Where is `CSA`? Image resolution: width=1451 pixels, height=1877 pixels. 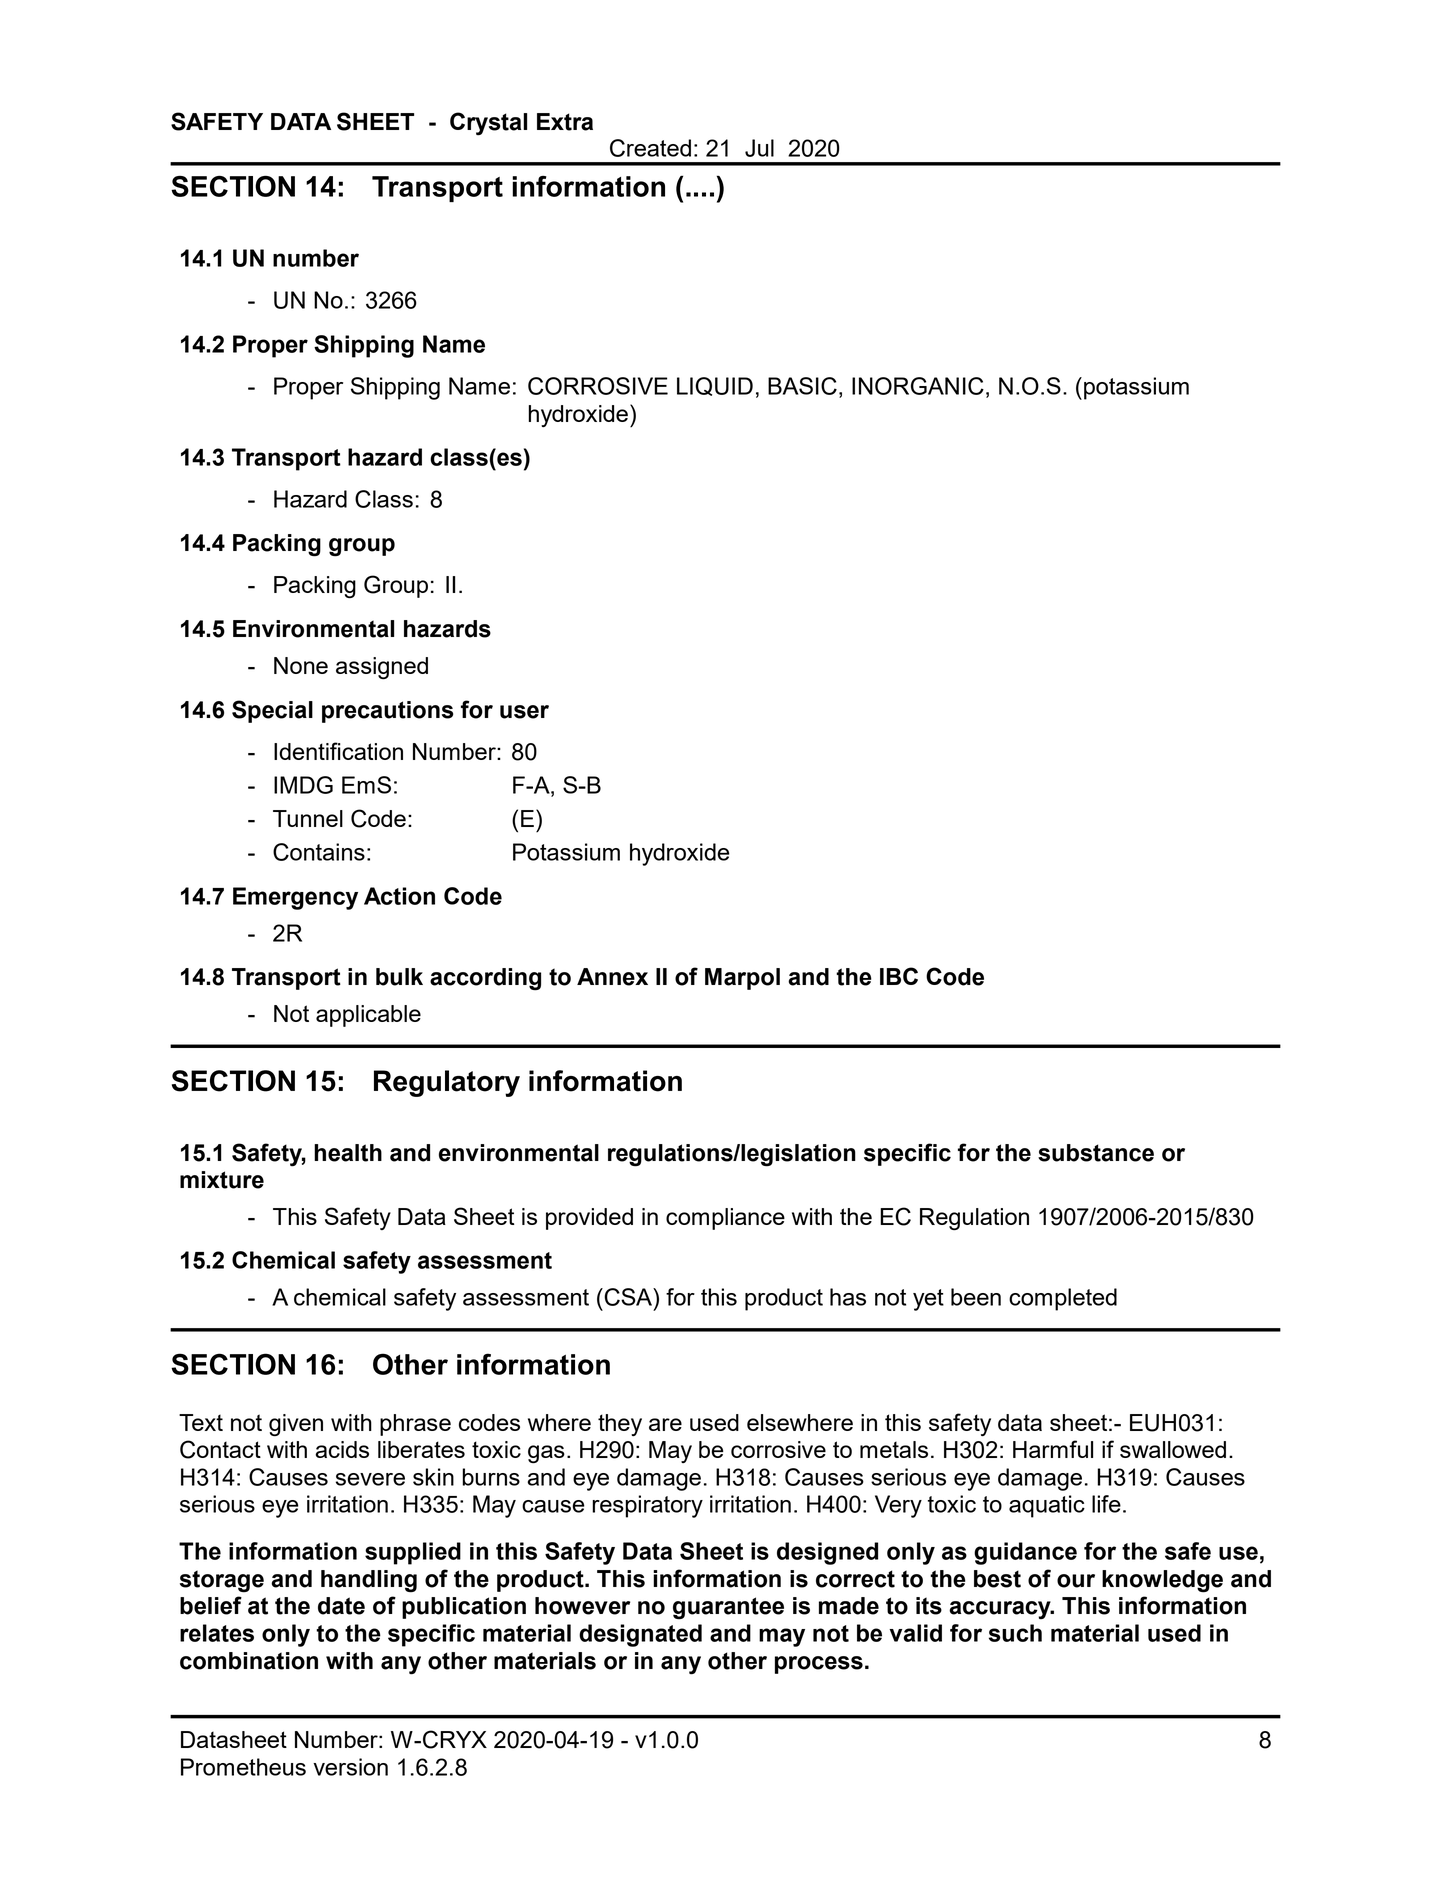 CSA is located at coordinates (628, 1297).
